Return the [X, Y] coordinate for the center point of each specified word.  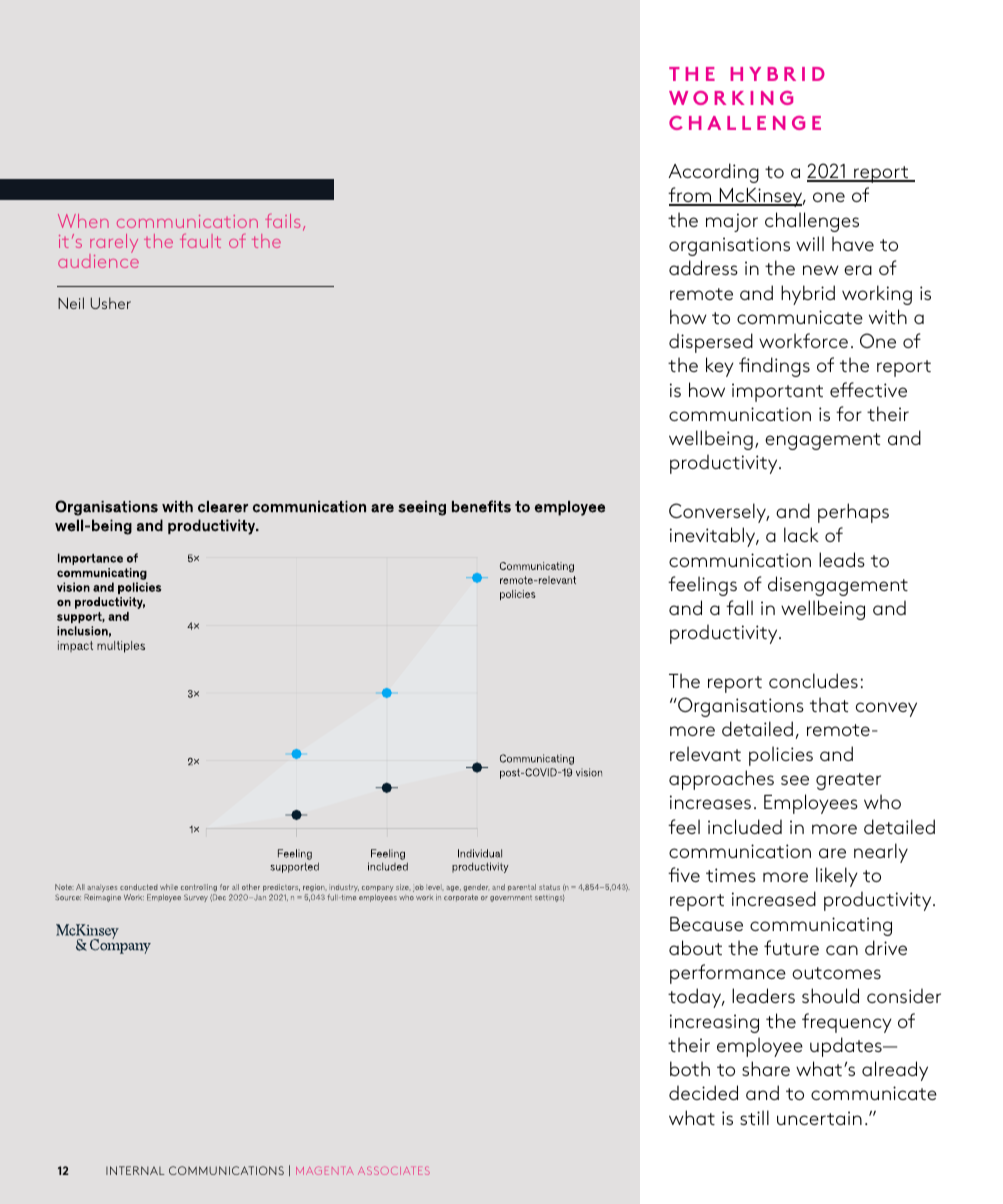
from [691, 196]
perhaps [853, 513]
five [684, 874]
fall [739, 607]
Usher [111, 303]
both [690, 1068]
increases [710, 802]
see [795, 780]
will [810, 243]
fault [200, 241]
